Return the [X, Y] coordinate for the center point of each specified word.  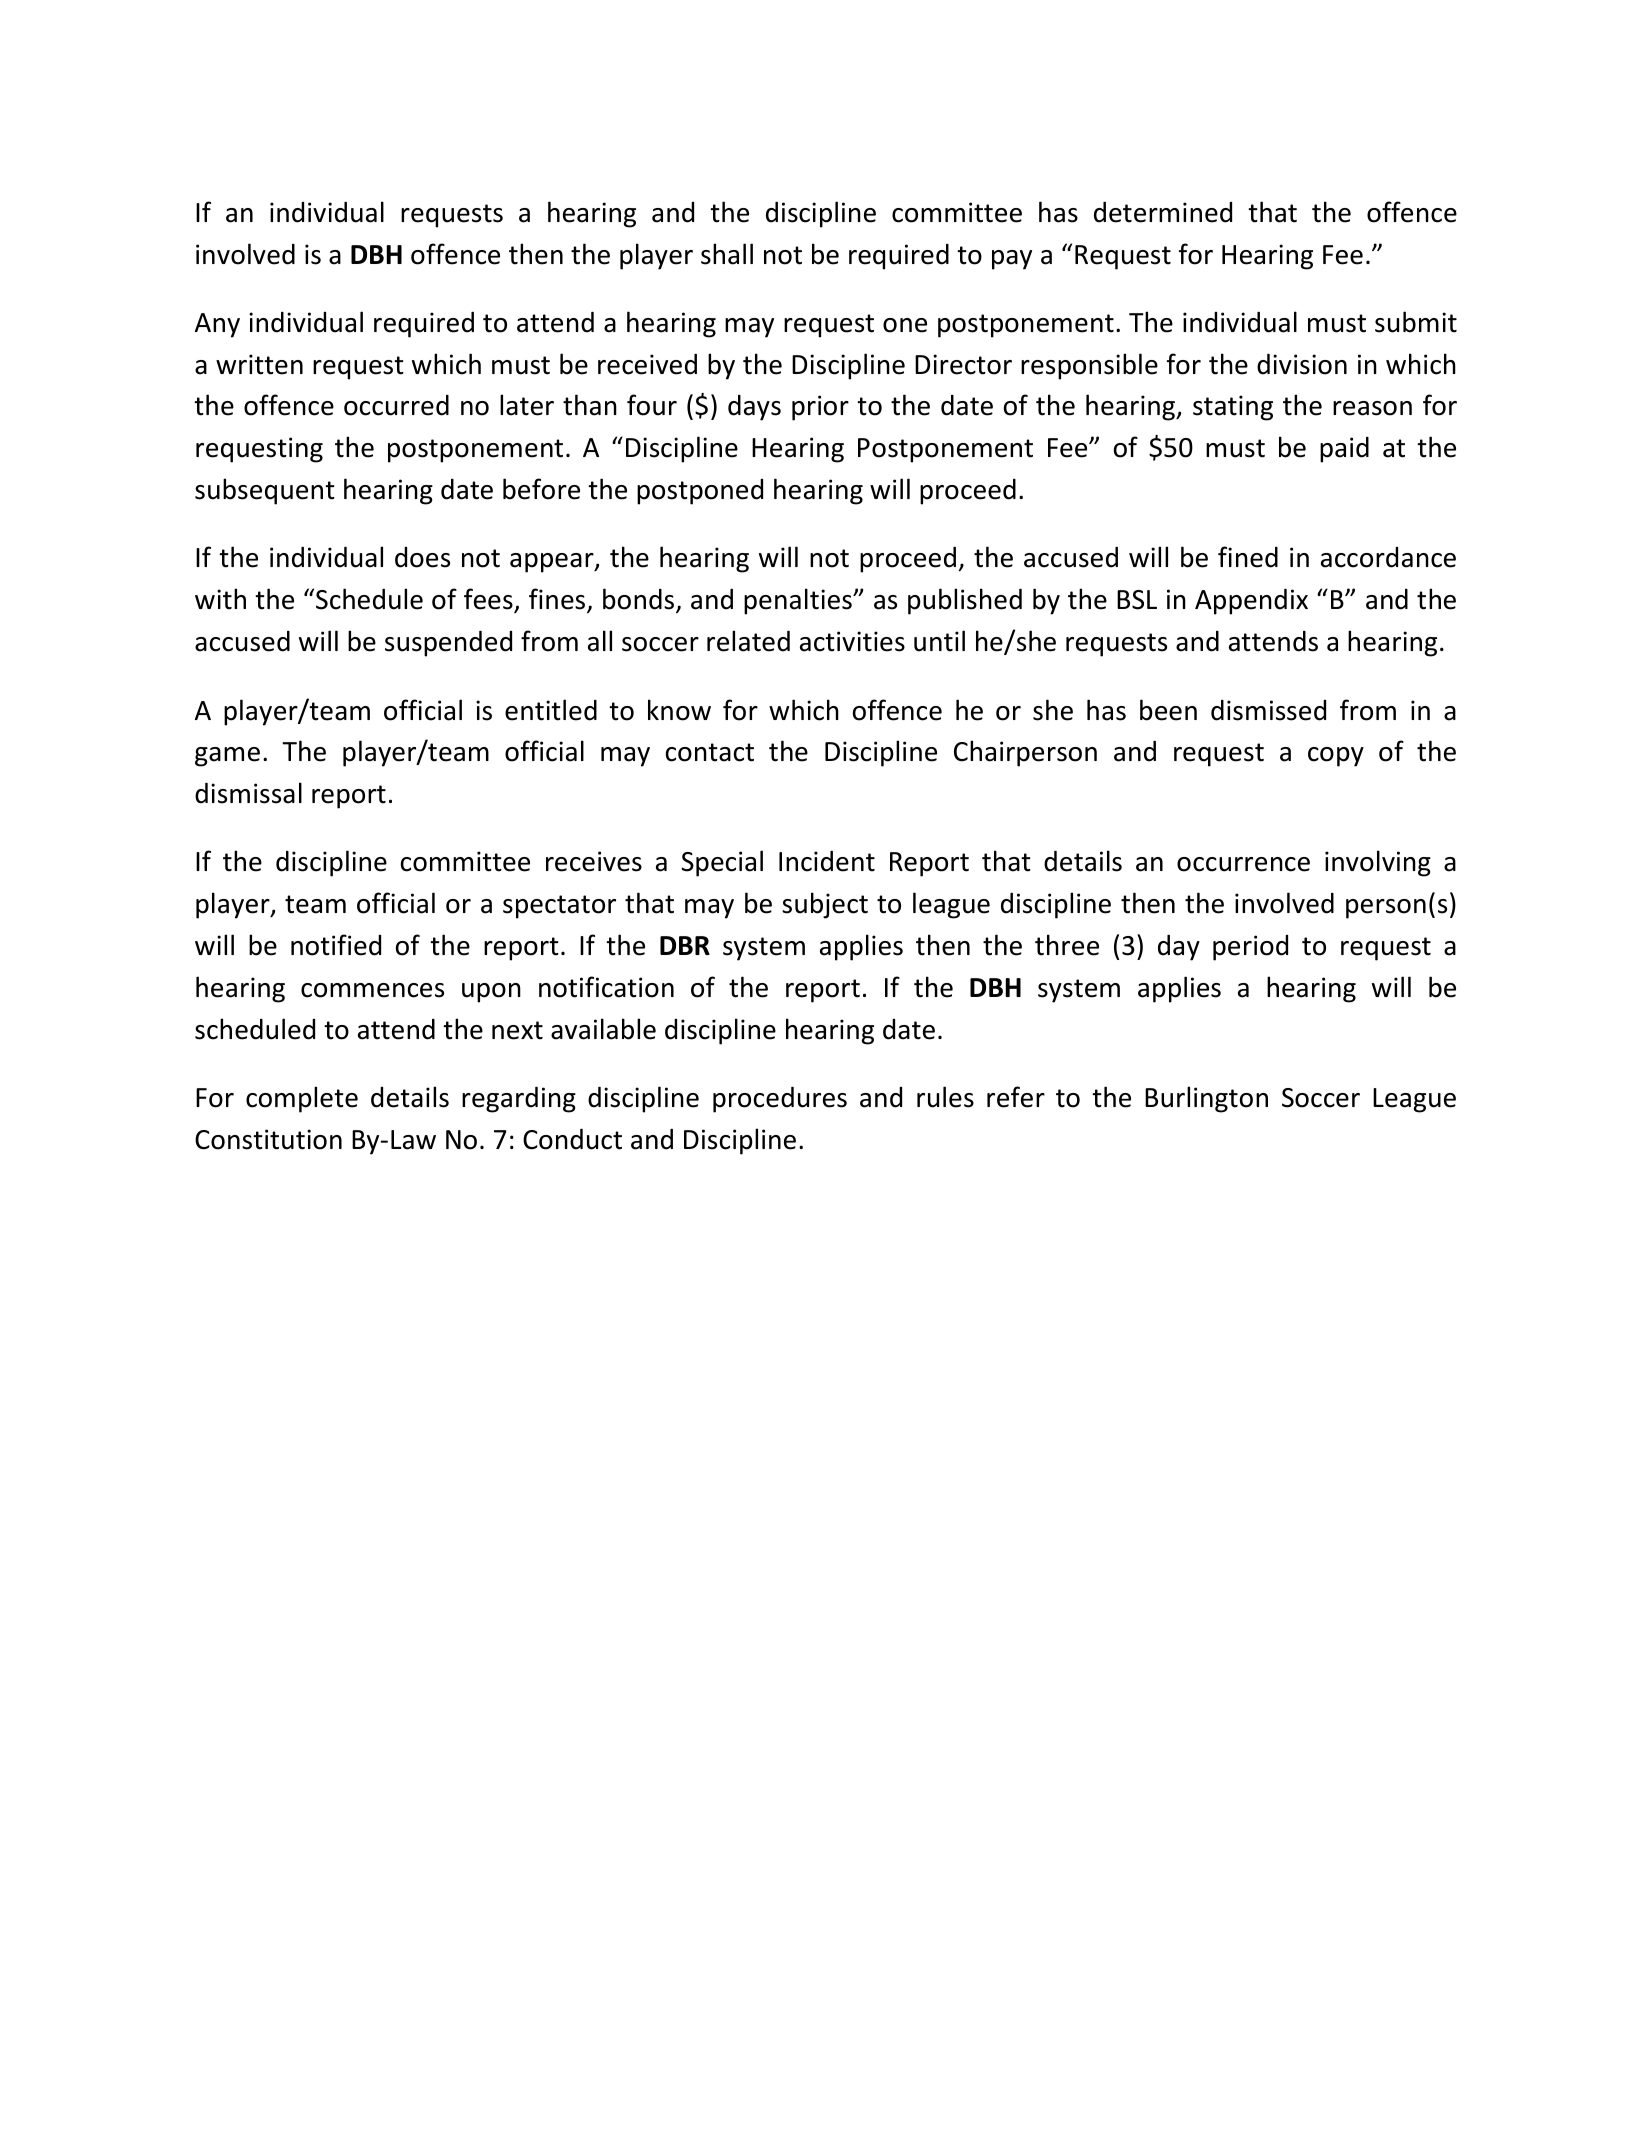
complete [302, 1099]
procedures [780, 1100]
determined [1163, 212]
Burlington [1206, 1099]
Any [217, 325]
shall [727, 254]
